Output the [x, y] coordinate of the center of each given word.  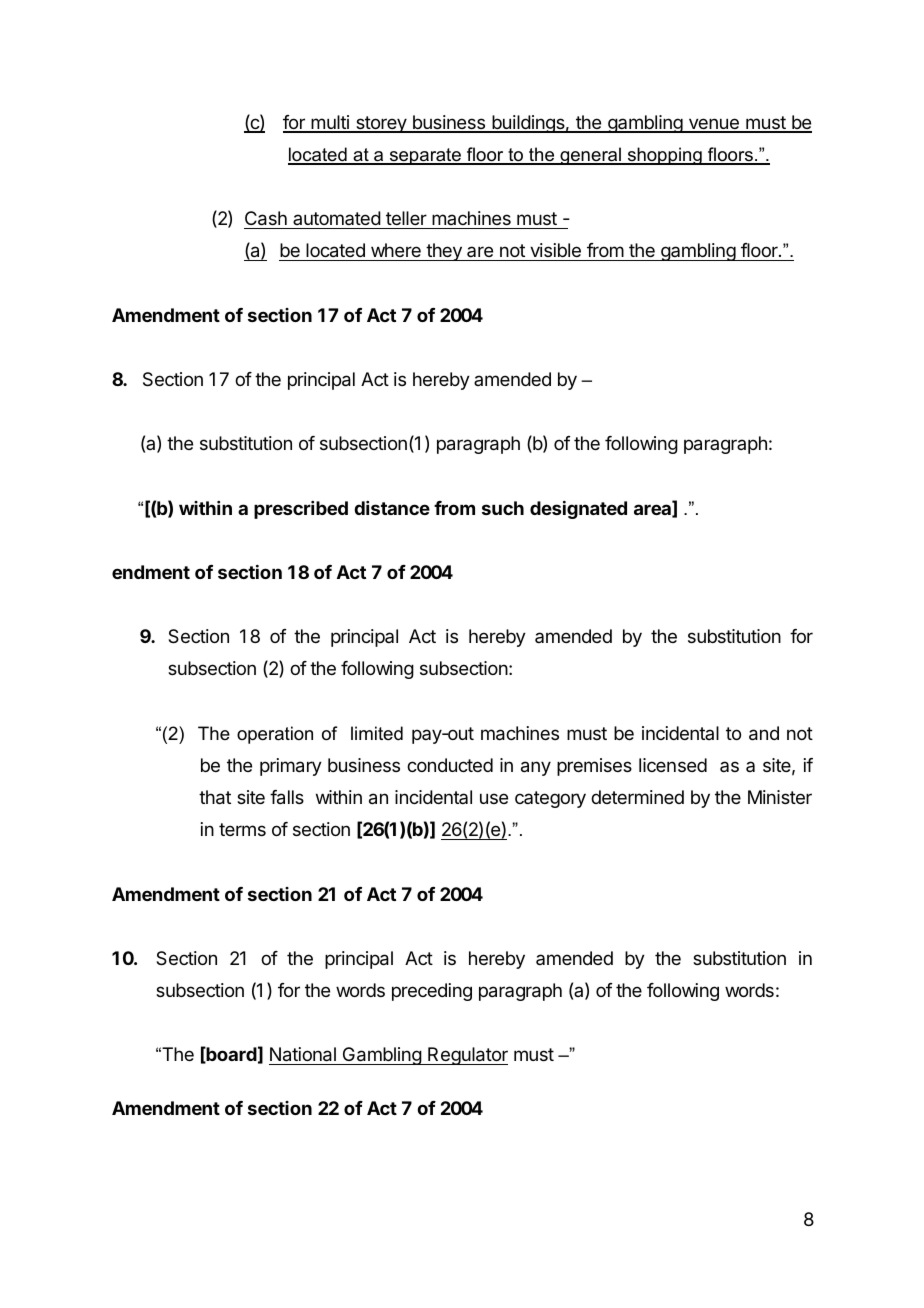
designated [578, 510]
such [503, 508]
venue [713, 125]
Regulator [467, 1056]
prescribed [301, 510]
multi [330, 123]
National [303, 1056]
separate [425, 156]
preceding [432, 992]
